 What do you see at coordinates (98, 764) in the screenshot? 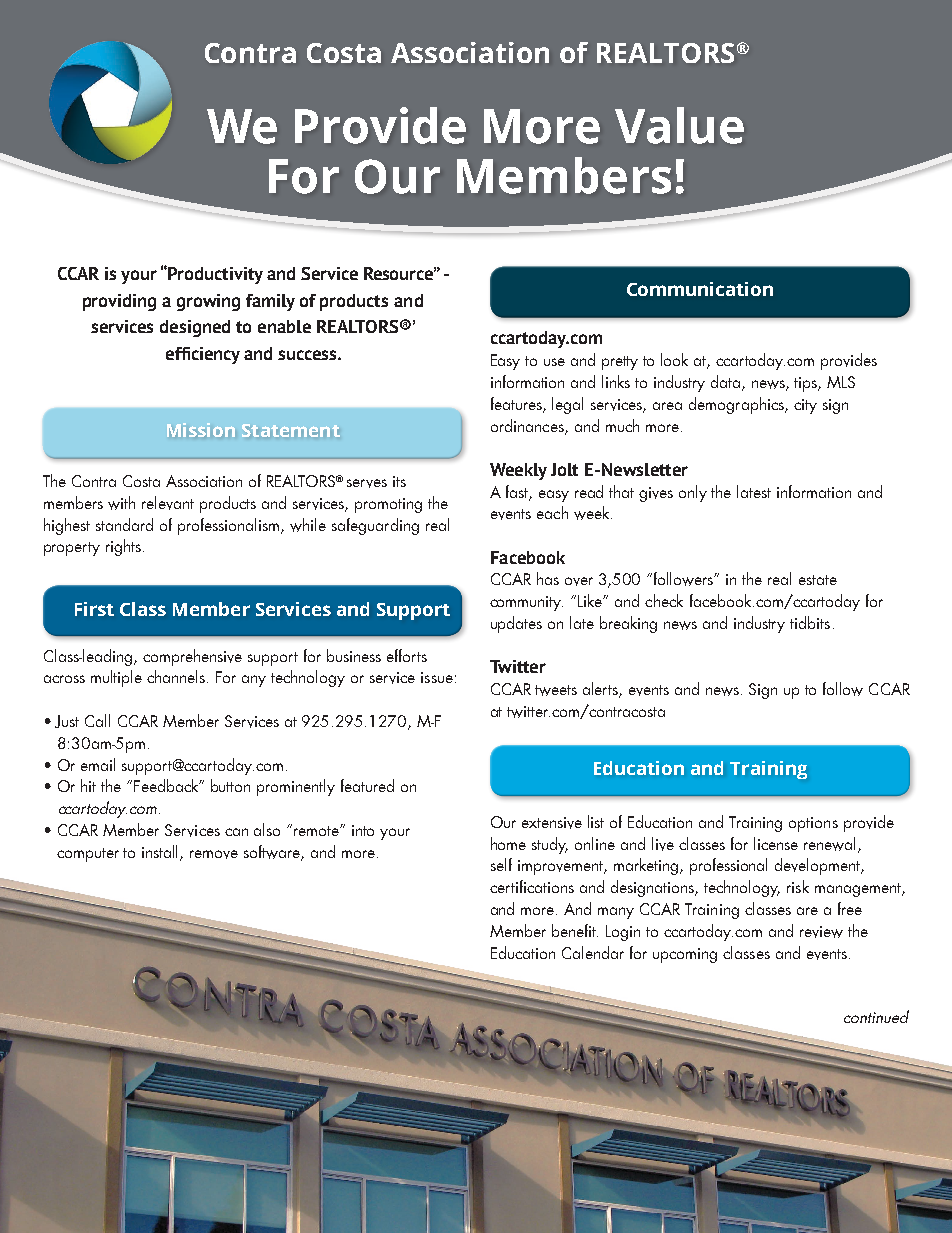
I see `email` at bounding box center [98, 764].
